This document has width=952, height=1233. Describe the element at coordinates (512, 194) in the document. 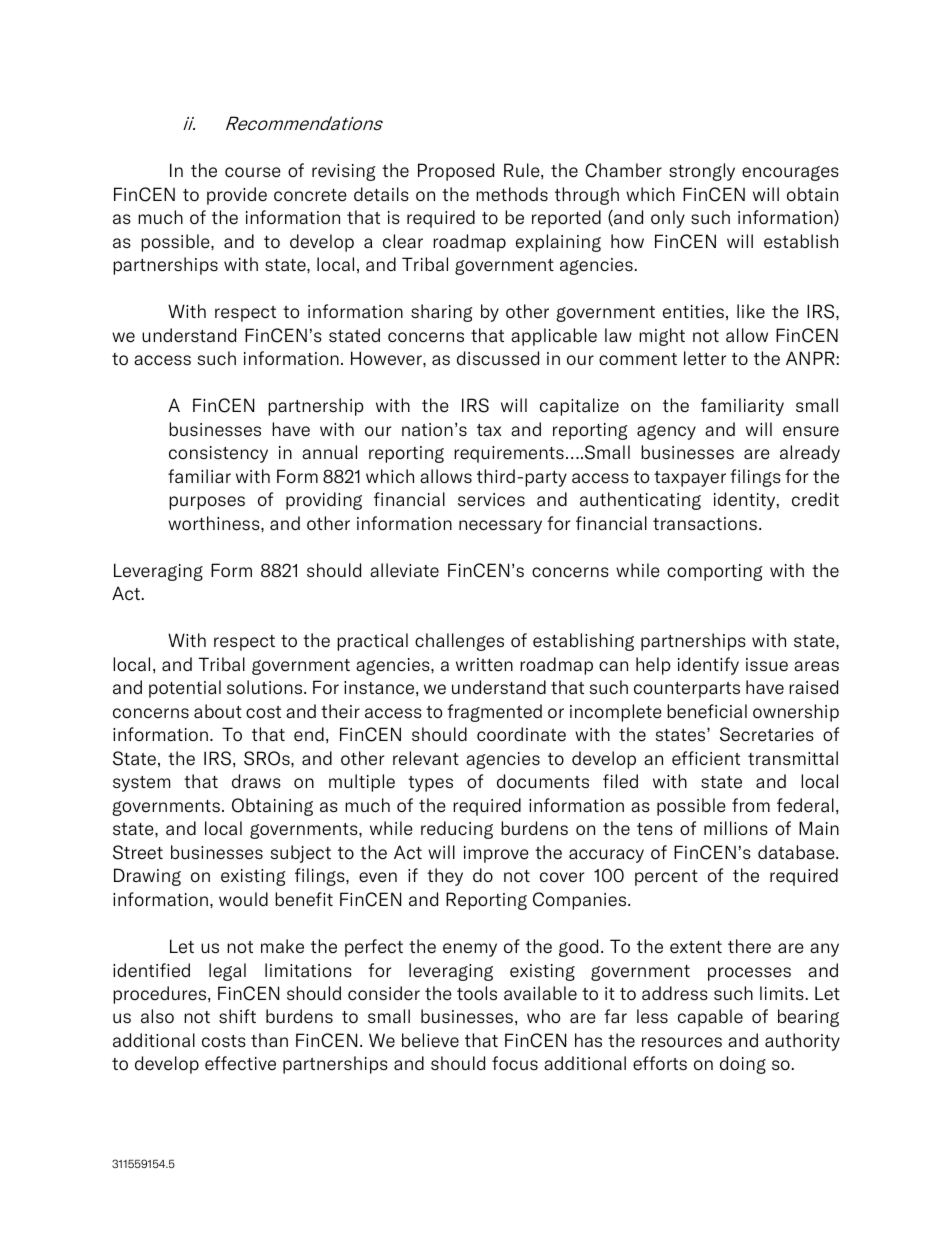

I see `methods` at that location.
